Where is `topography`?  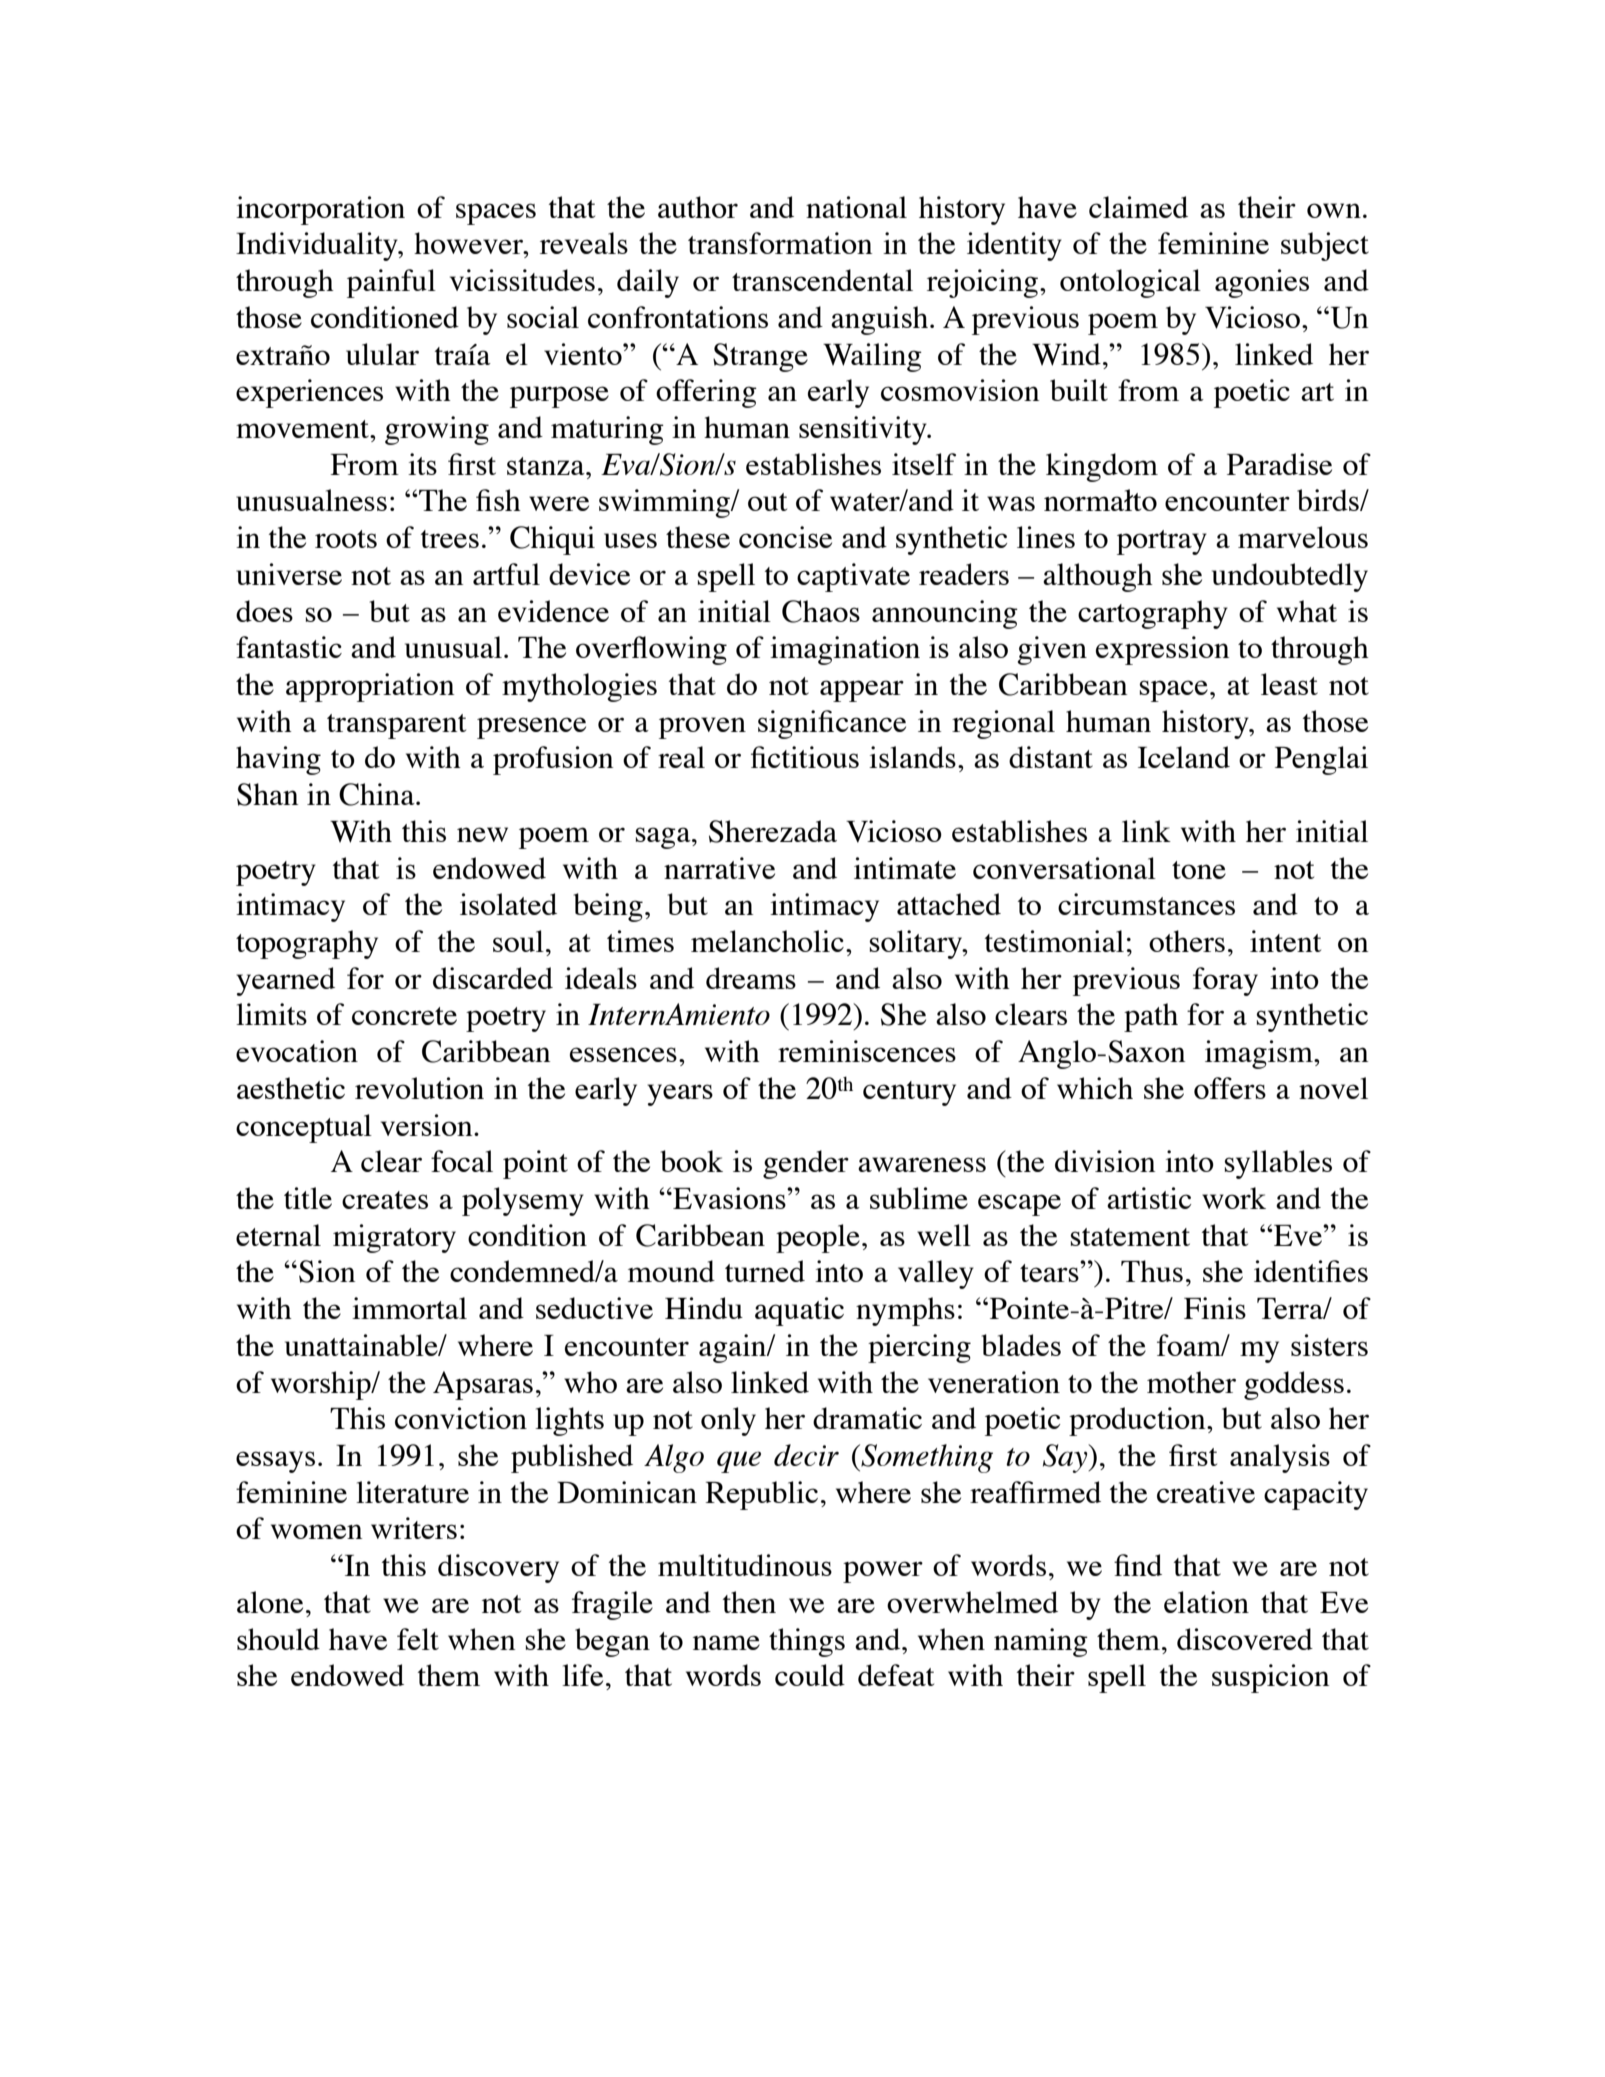
topography is located at coordinates (307, 944).
